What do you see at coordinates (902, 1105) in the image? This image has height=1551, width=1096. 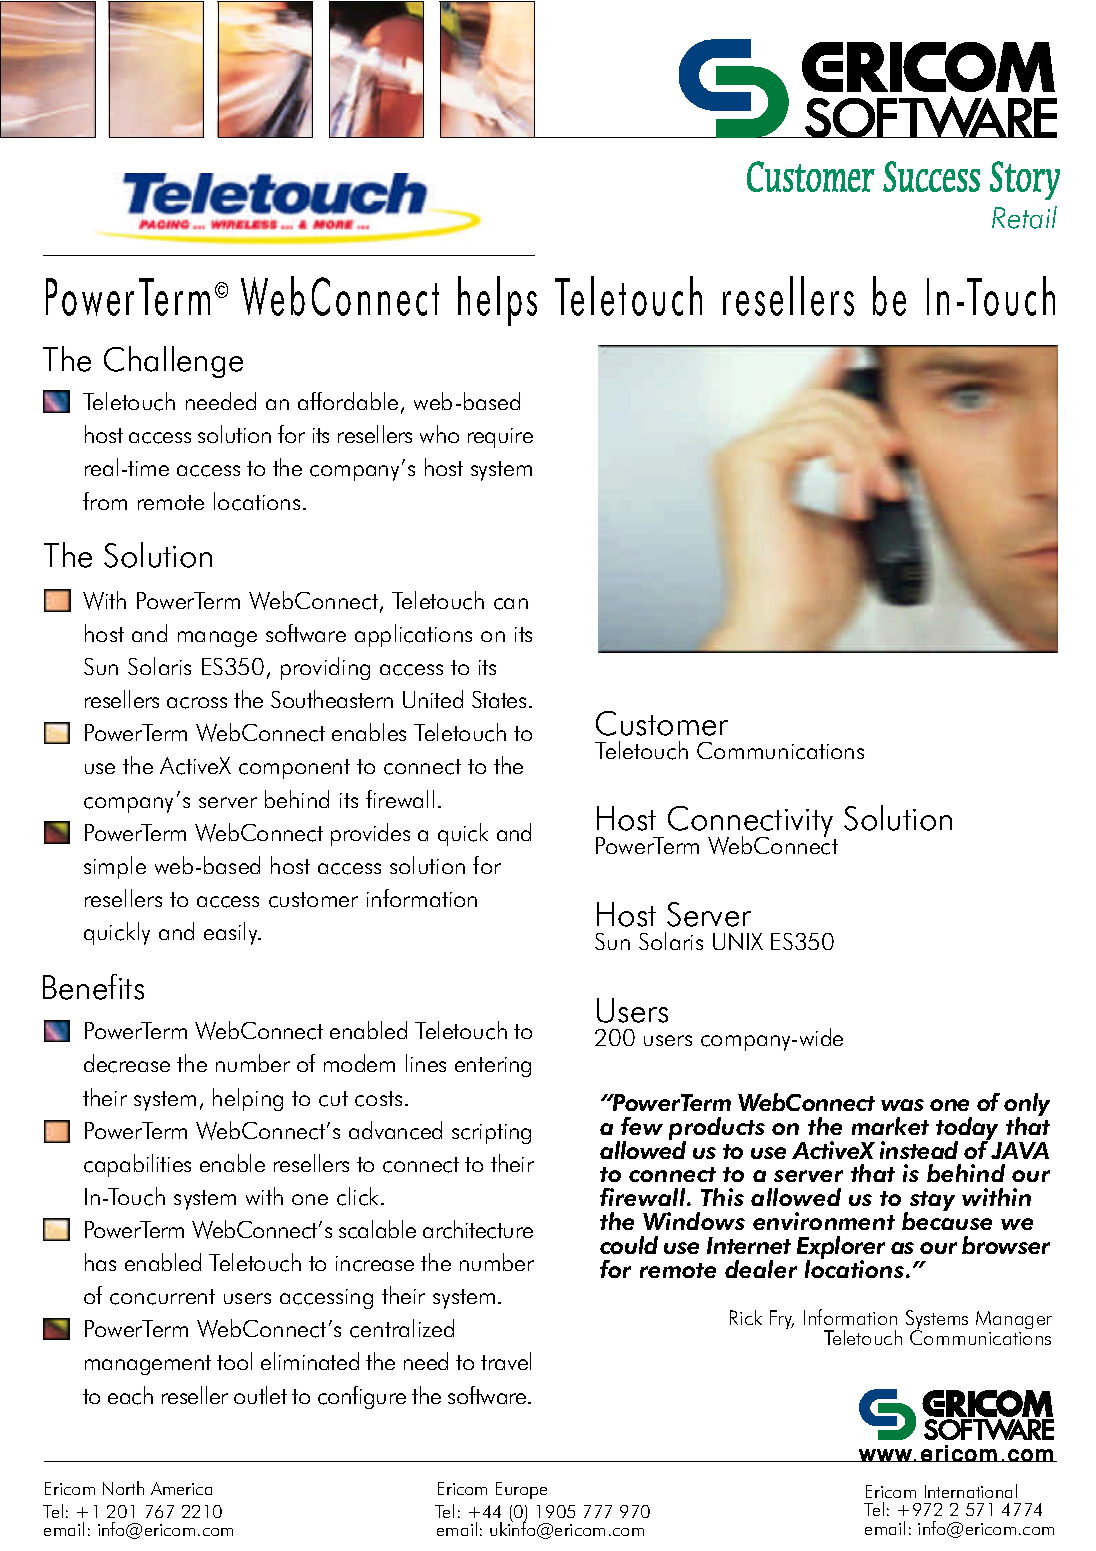 I see `was` at bounding box center [902, 1105].
